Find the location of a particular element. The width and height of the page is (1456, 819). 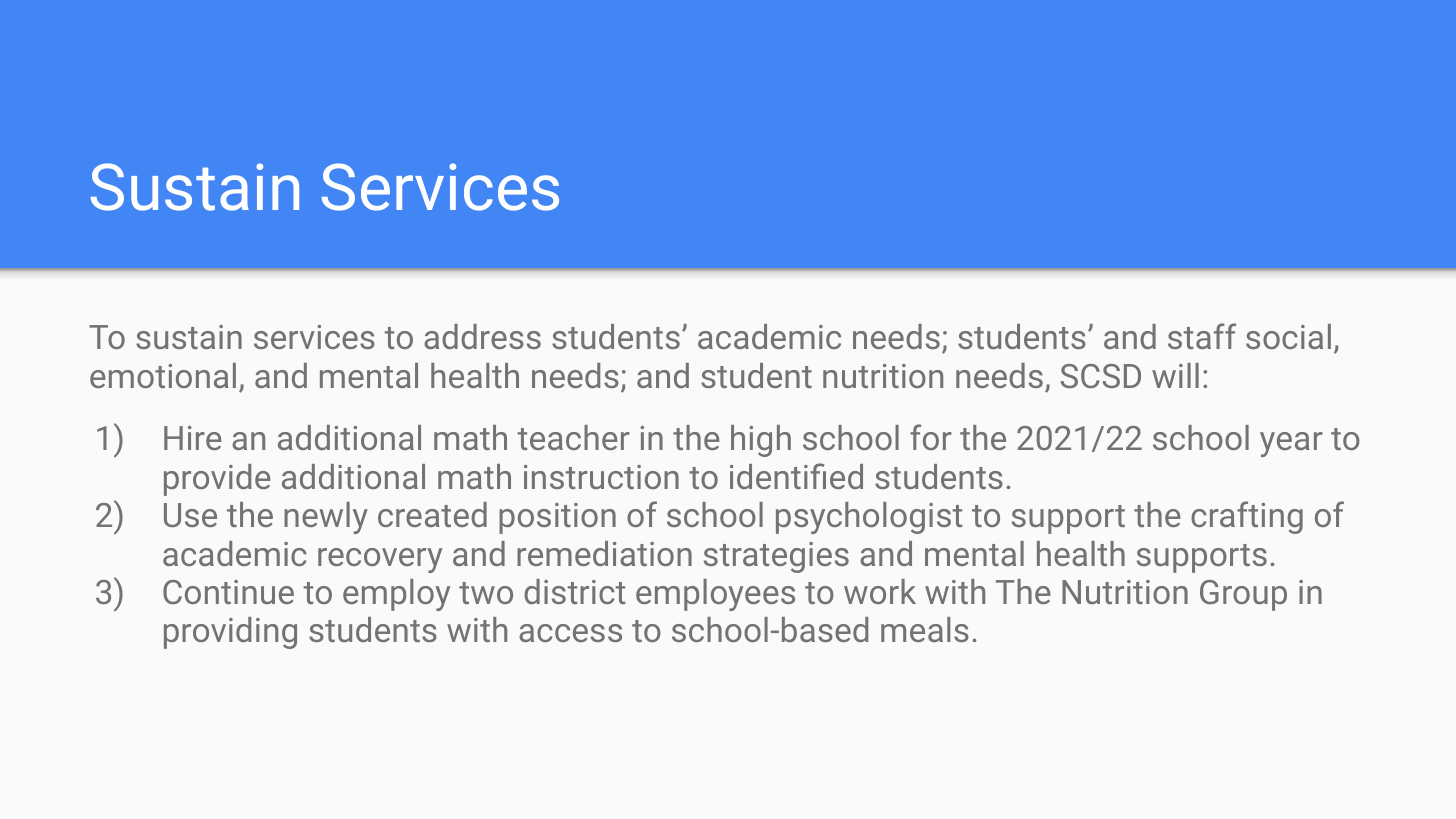

Group is located at coordinates (1243, 595).
